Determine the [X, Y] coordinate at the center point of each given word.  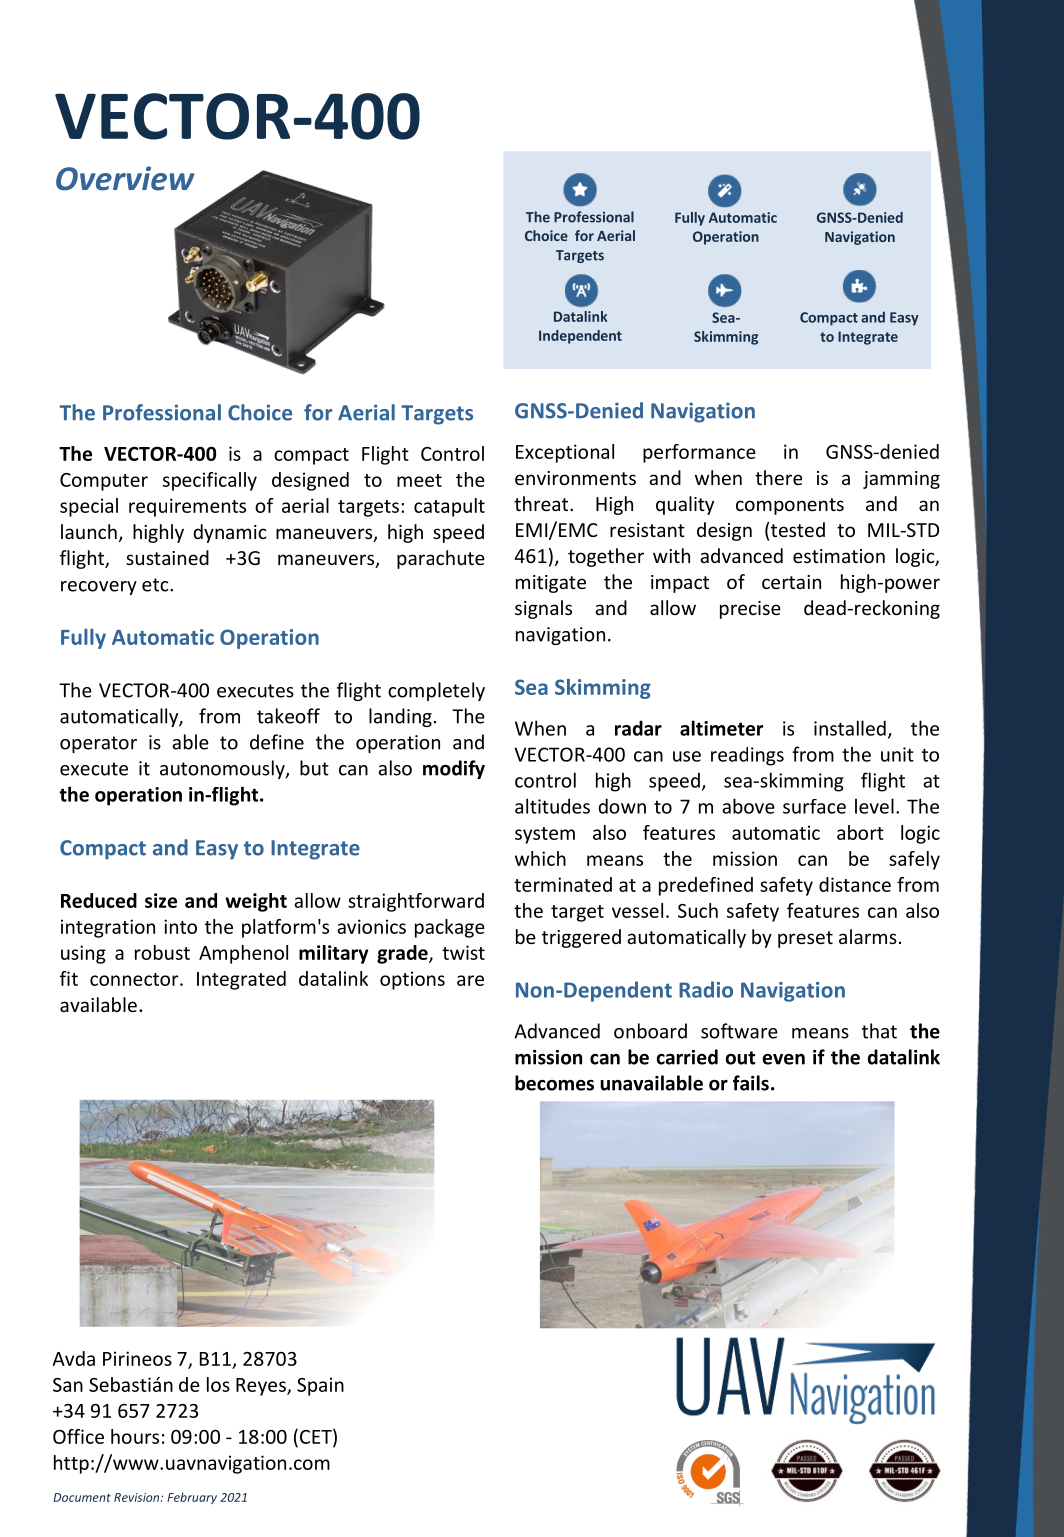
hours [135, 1436]
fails [751, 1083]
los [218, 1384]
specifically [210, 481]
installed [850, 728]
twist [463, 952]
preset [805, 939]
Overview [125, 178]
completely [436, 691]
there [778, 477]
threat [542, 503]
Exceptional [565, 453]
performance [699, 453]
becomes [554, 1083]
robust [162, 952]
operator [98, 744]
